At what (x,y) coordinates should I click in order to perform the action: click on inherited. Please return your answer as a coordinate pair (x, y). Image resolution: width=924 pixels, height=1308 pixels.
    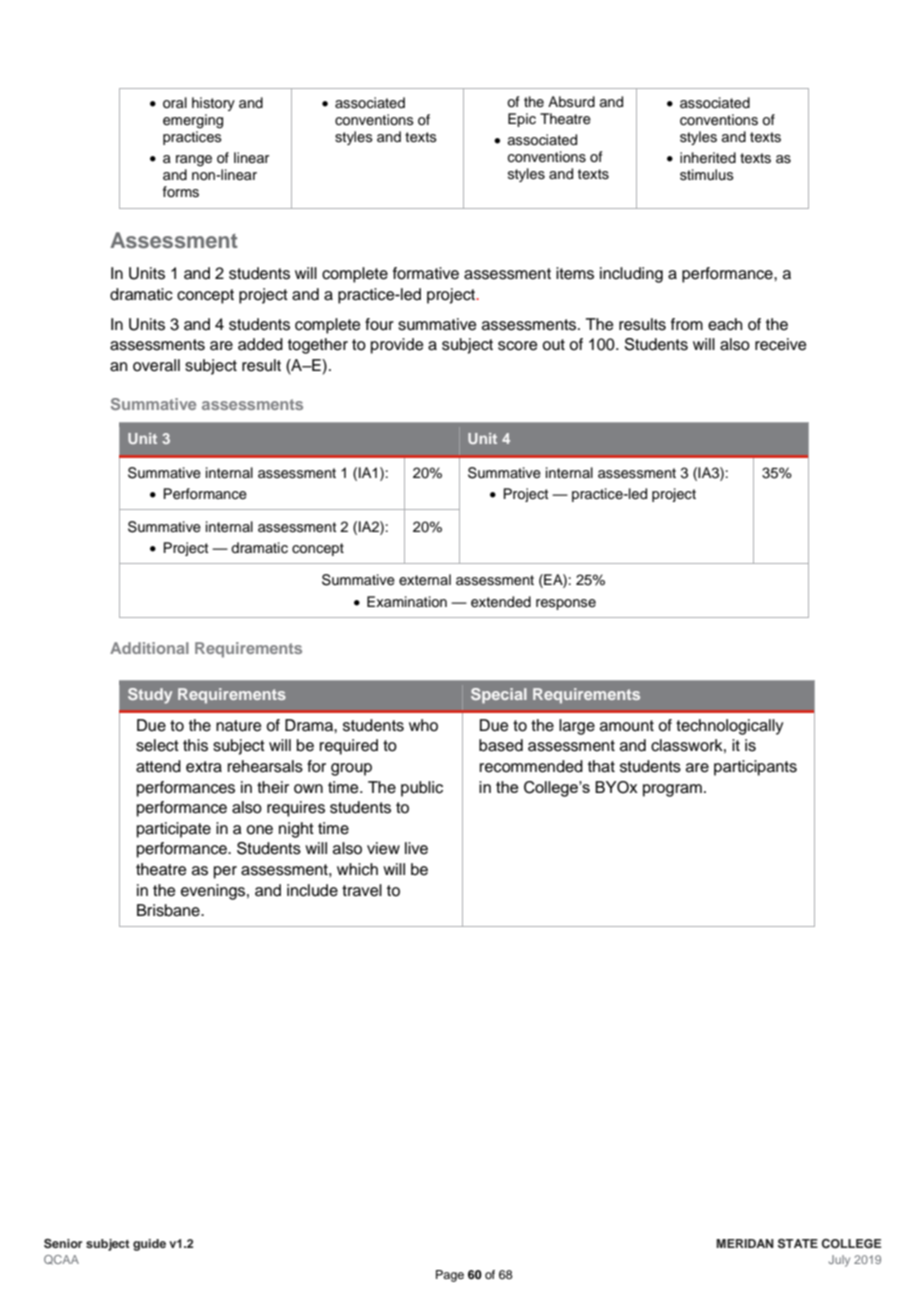
    Looking at the image, I should click on (708, 158).
